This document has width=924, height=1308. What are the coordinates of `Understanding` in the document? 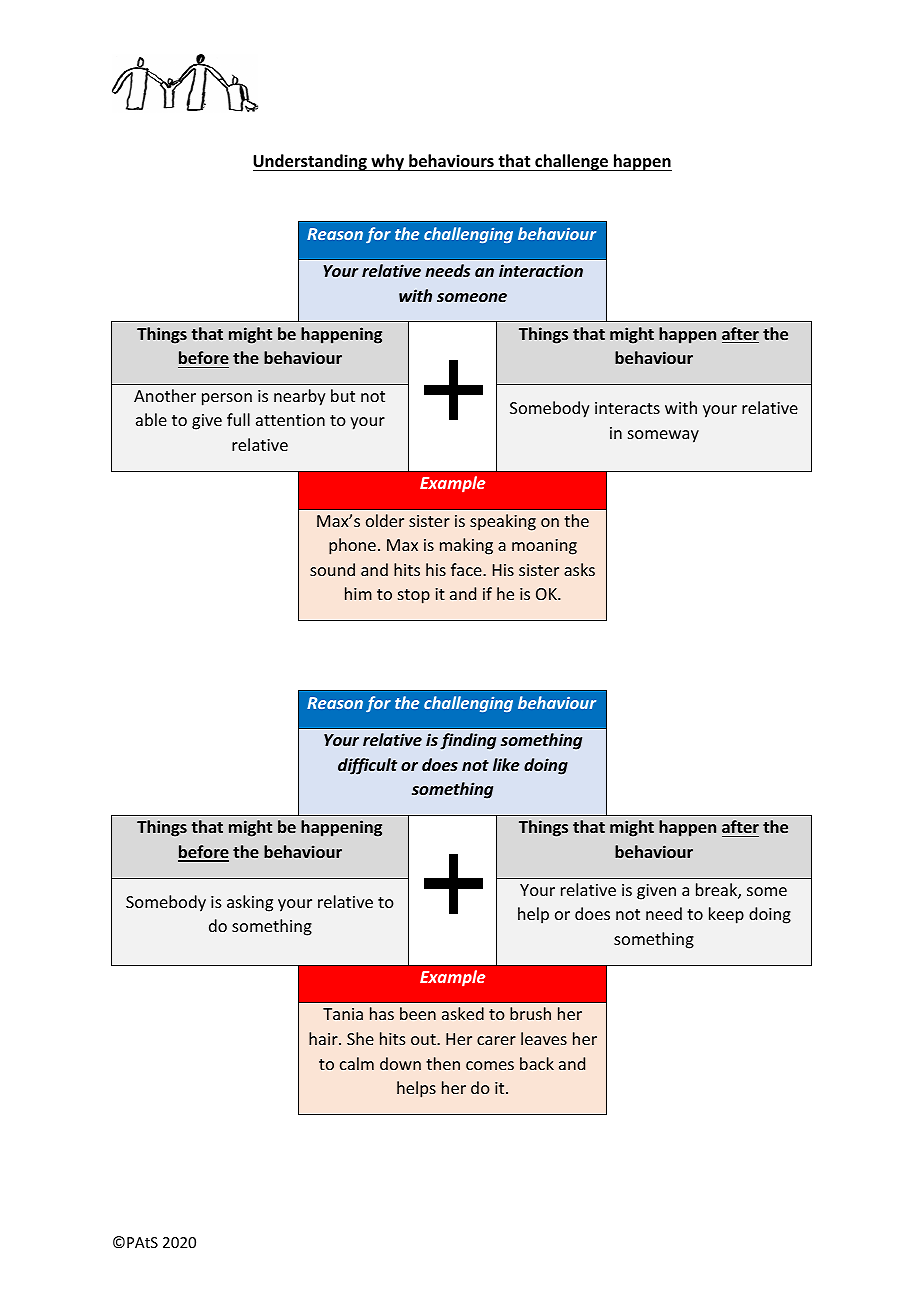 It's located at (311, 162).
